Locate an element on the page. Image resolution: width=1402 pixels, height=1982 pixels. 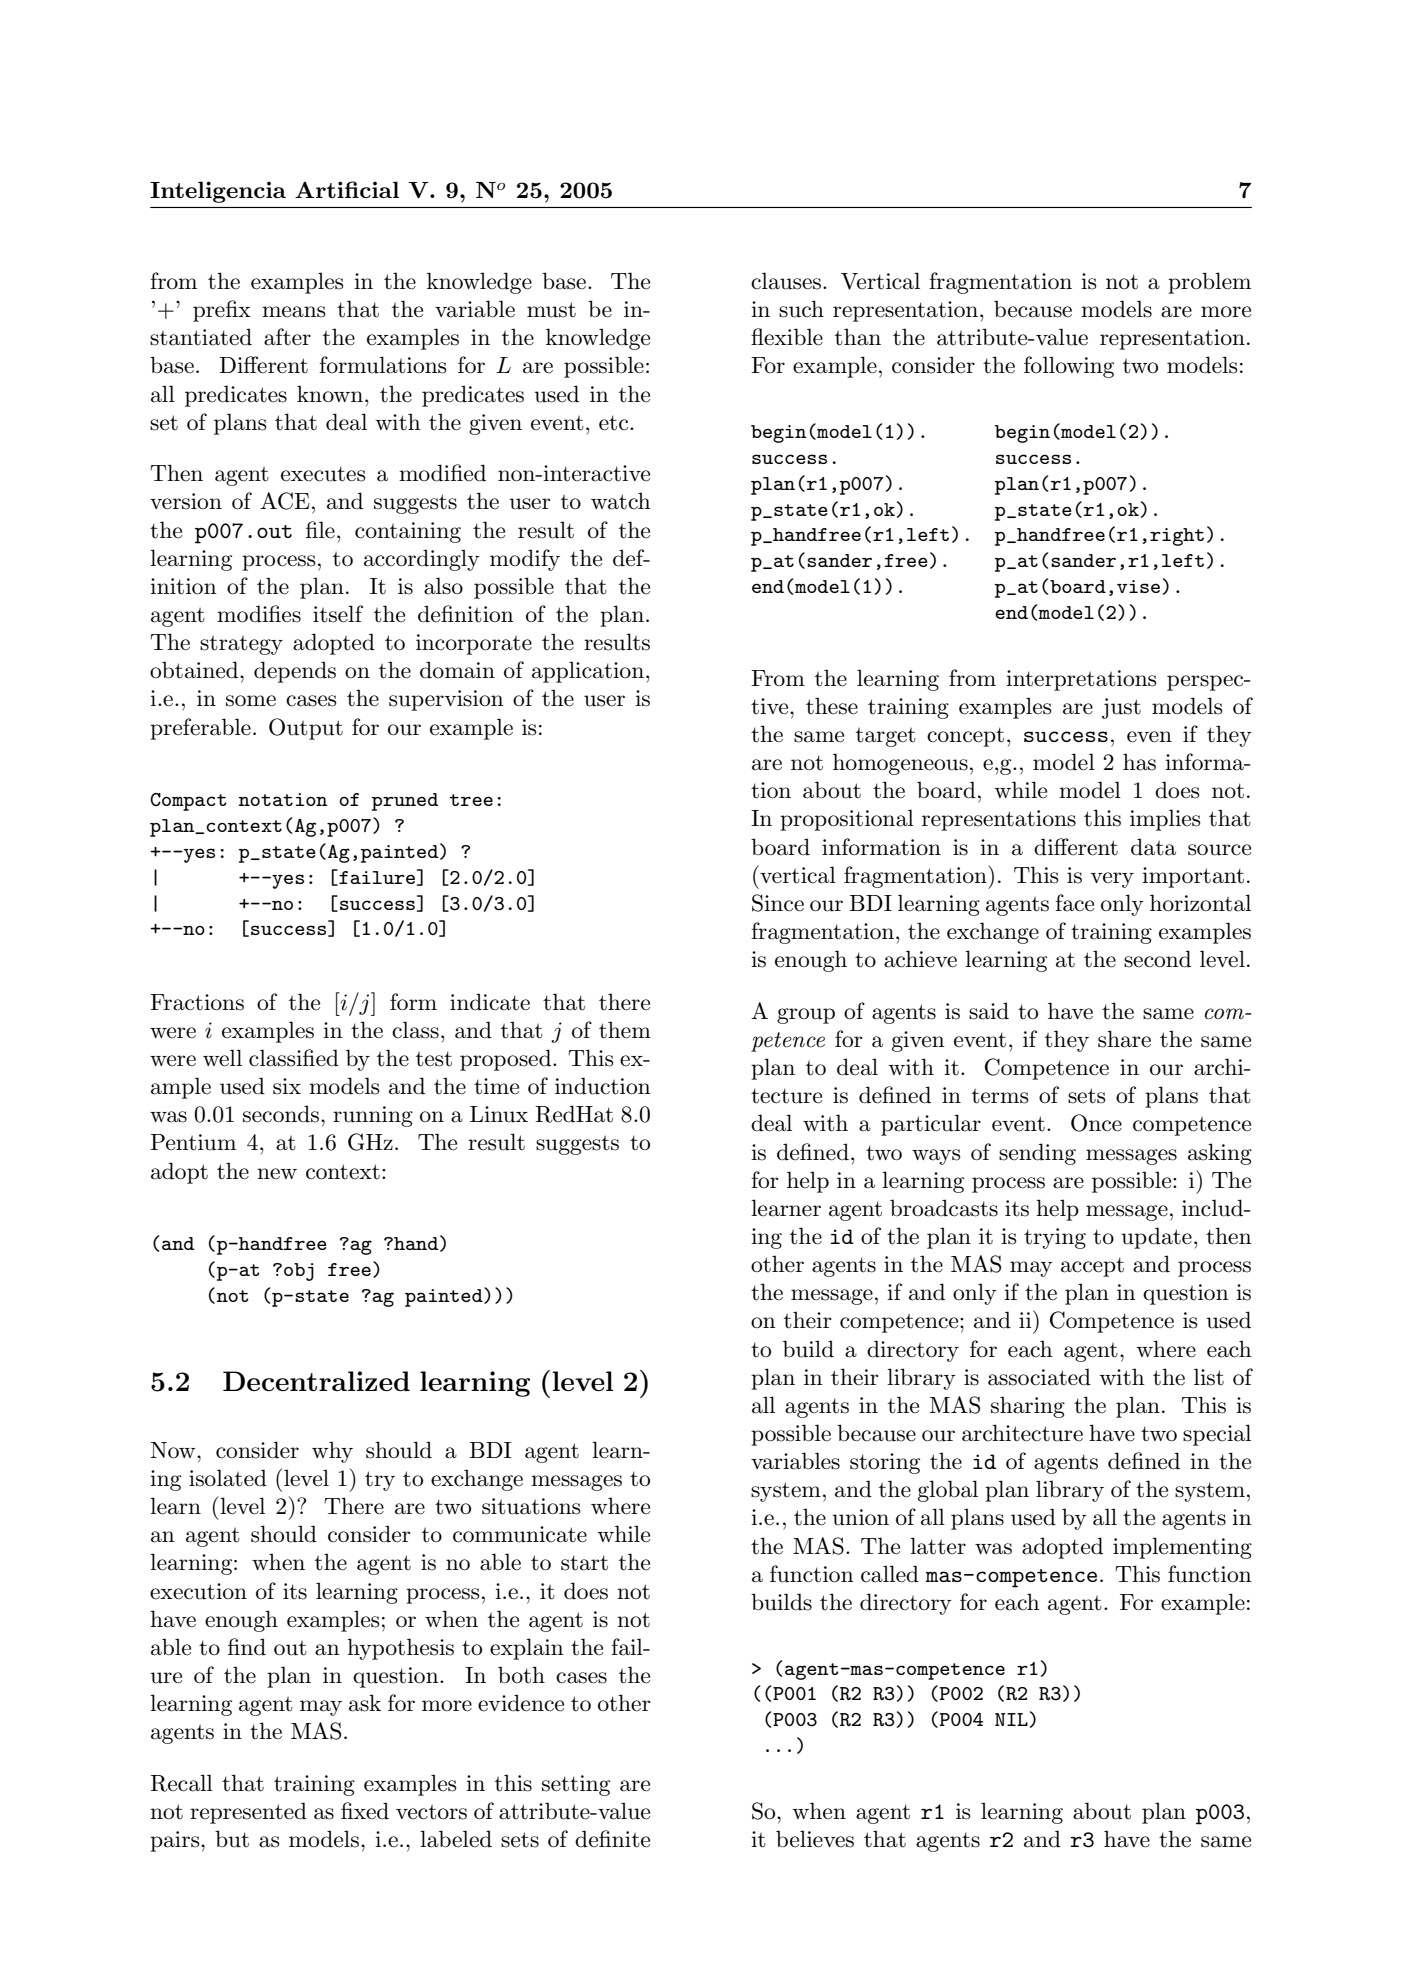
represented is located at coordinates (248, 1813).
